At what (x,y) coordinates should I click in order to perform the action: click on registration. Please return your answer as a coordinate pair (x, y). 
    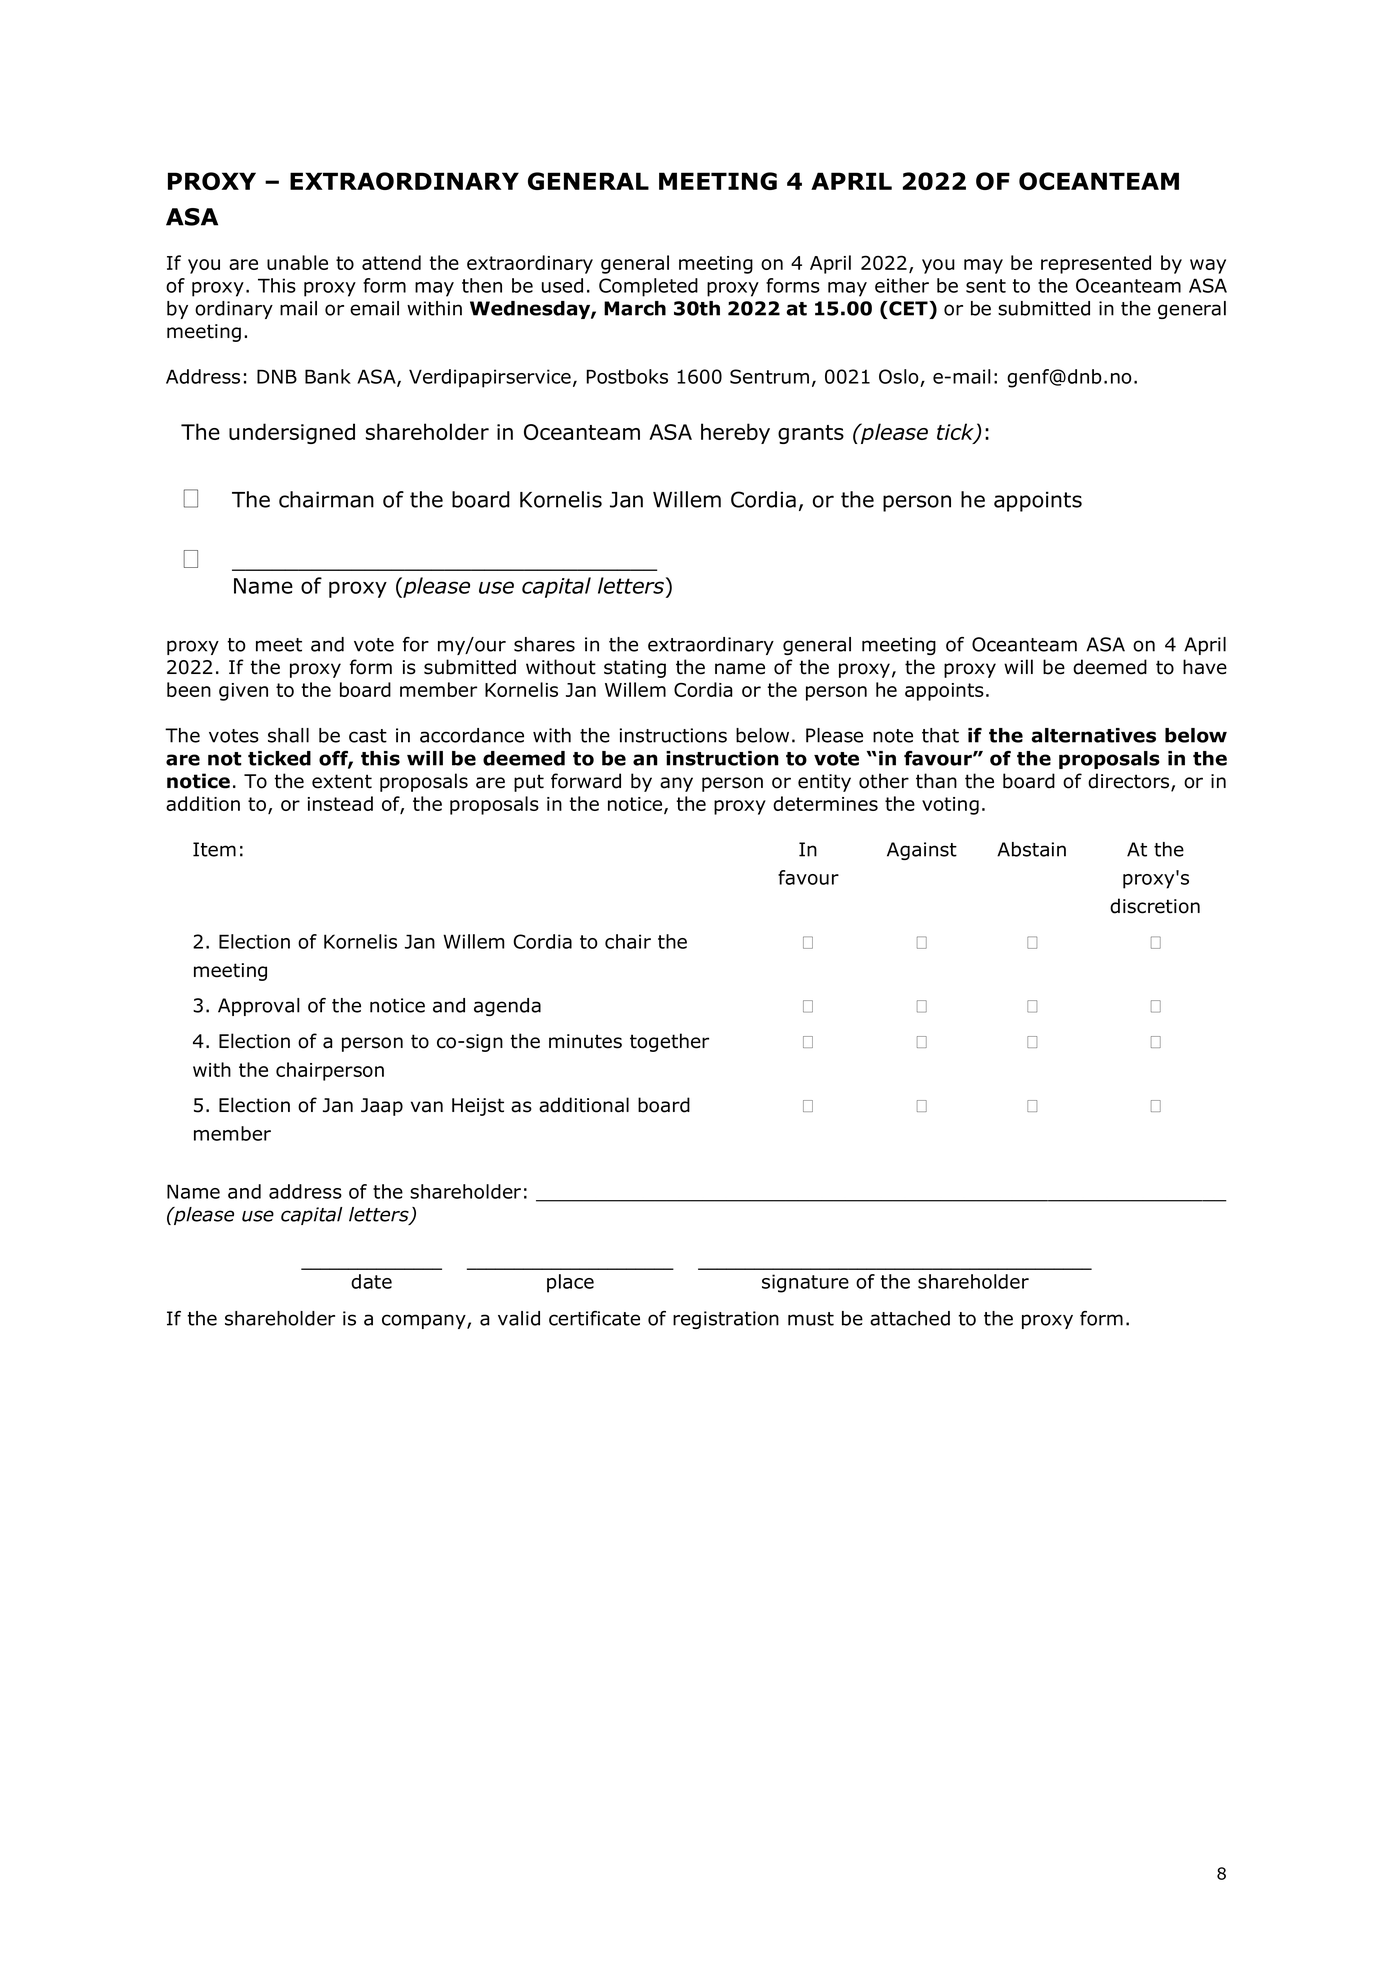
    Looking at the image, I should click on (726, 1320).
